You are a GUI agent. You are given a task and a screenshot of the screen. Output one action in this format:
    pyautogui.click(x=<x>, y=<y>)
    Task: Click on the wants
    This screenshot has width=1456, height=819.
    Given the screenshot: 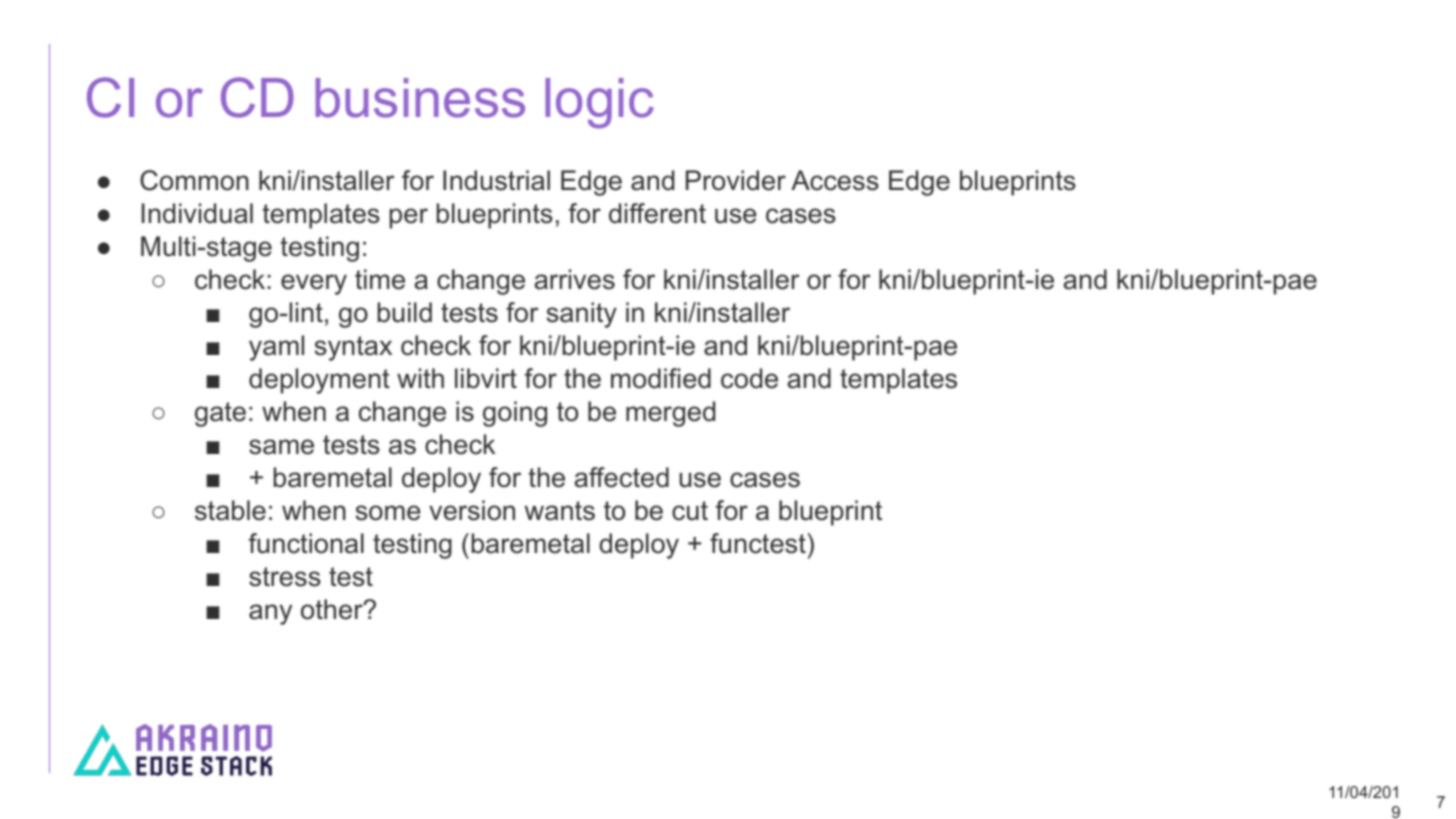 What is the action you would take?
    pyautogui.click(x=560, y=511)
